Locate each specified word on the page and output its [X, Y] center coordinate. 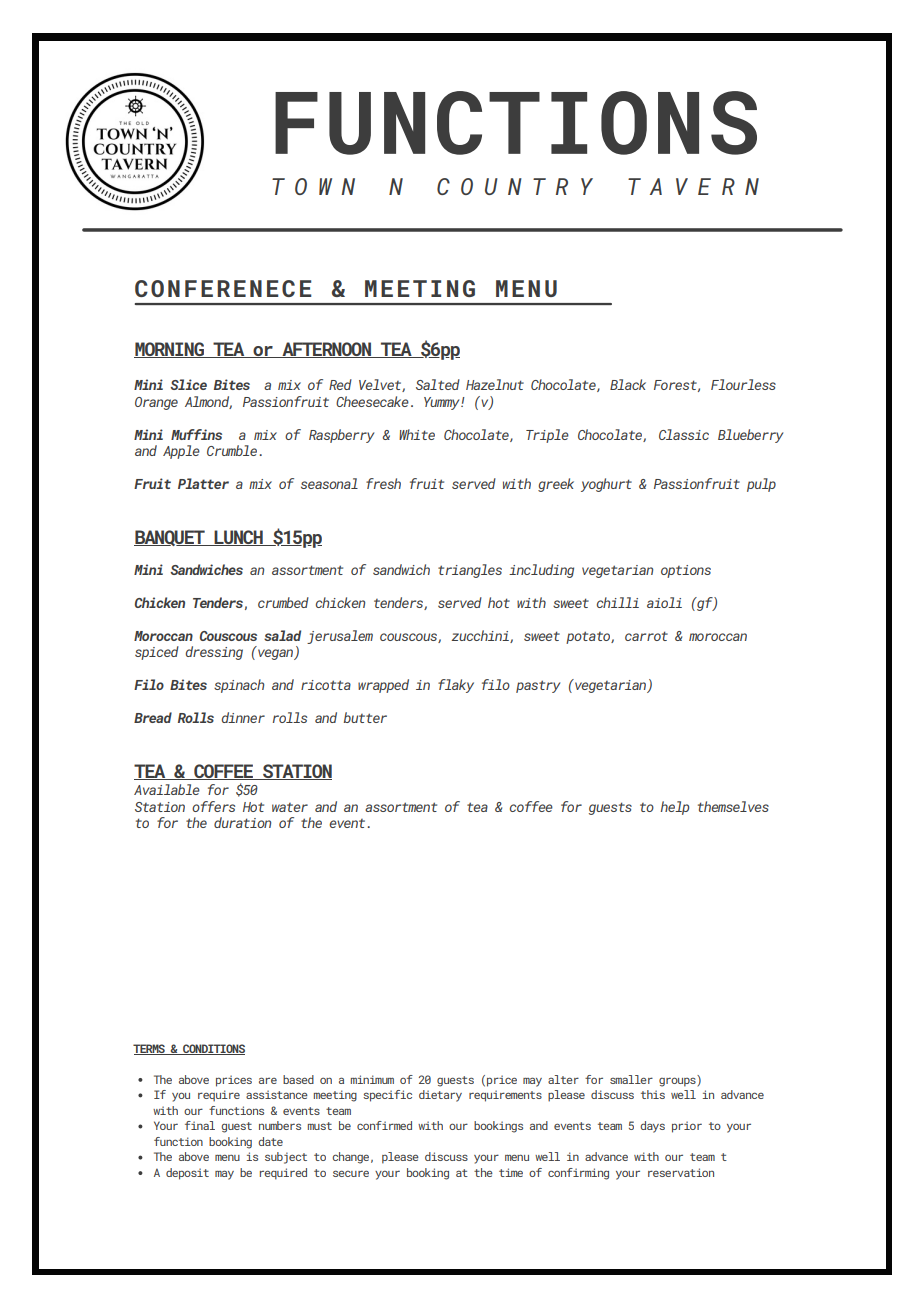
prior [687, 1127]
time [511, 1172]
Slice [188, 384]
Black [628, 384]
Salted [438, 384]
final [200, 1125]
